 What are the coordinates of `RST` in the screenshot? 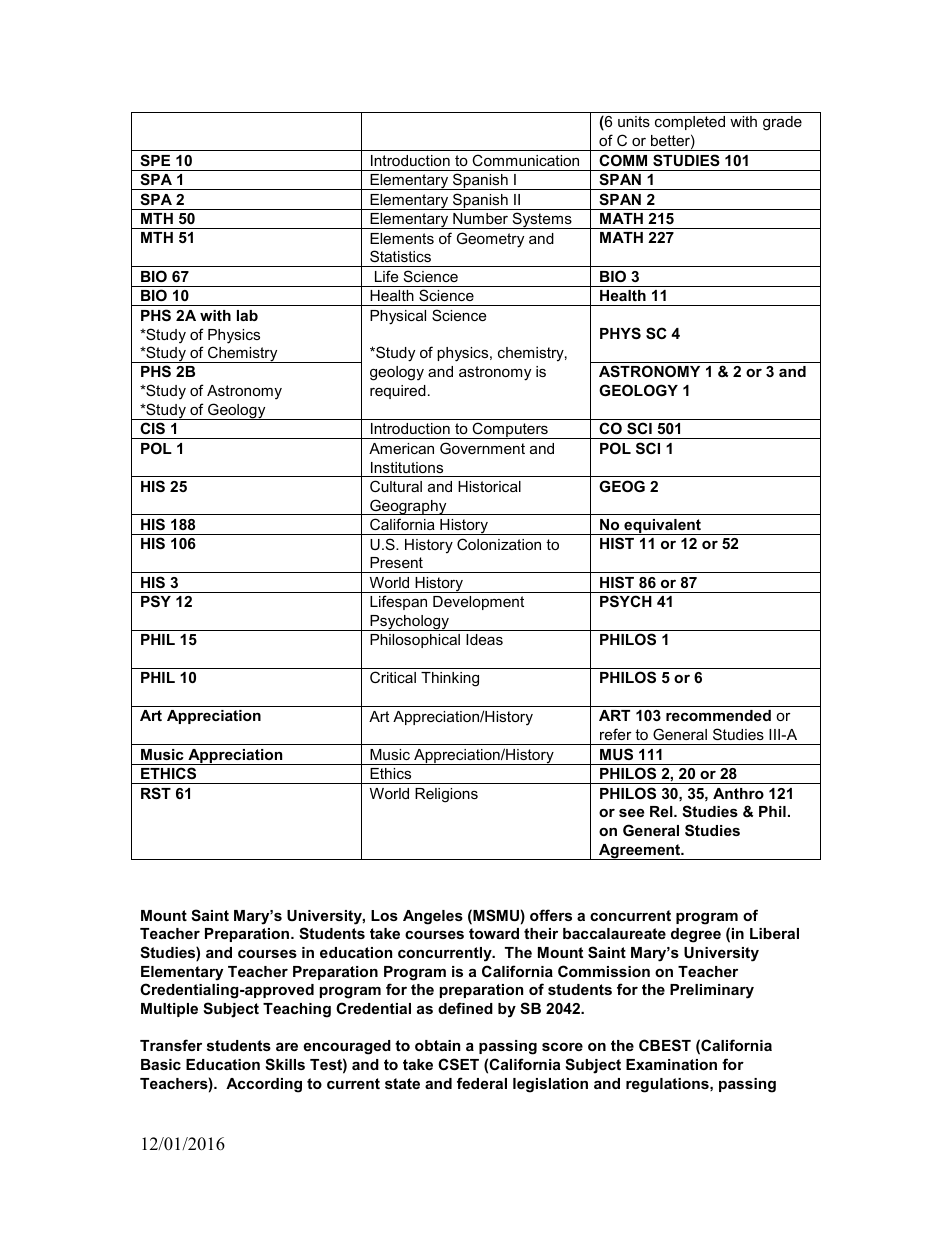 It's located at (156, 793).
